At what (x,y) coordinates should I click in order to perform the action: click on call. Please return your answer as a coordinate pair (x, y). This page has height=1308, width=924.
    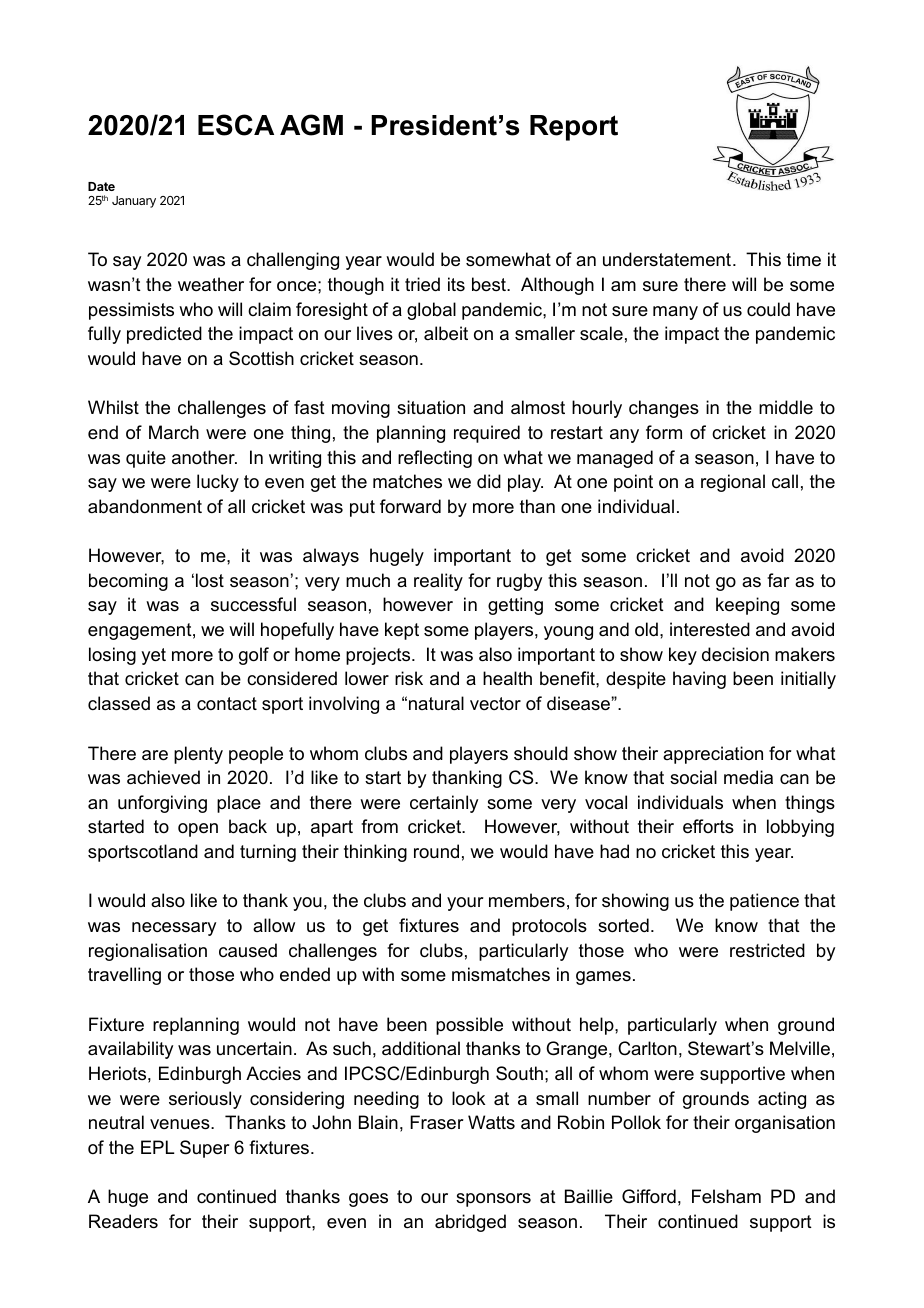
    Looking at the image, I should click on (785, 481).
